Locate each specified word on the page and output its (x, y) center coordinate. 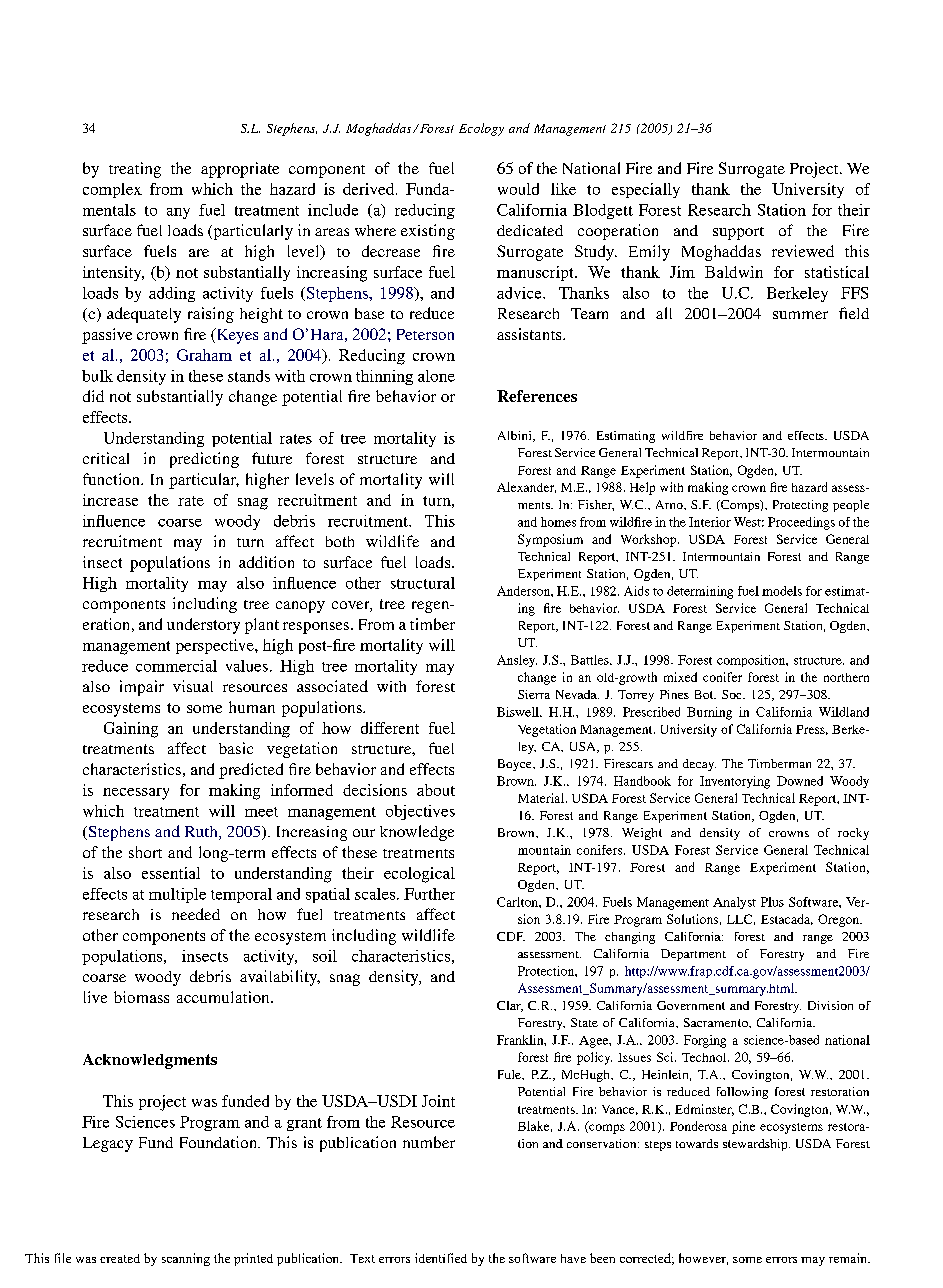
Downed (800, 781)
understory (203, 626)
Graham (204, 355)
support (738, 233)
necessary (136, 794)
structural (423, 583)
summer (800, 315)
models (782, 591)
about (436, 790)
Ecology (481, 129)
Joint (438, 1101)
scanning (186, 1259)
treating (135, 170)
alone (436, 376)
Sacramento (717, 1022)
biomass (141, 997)
